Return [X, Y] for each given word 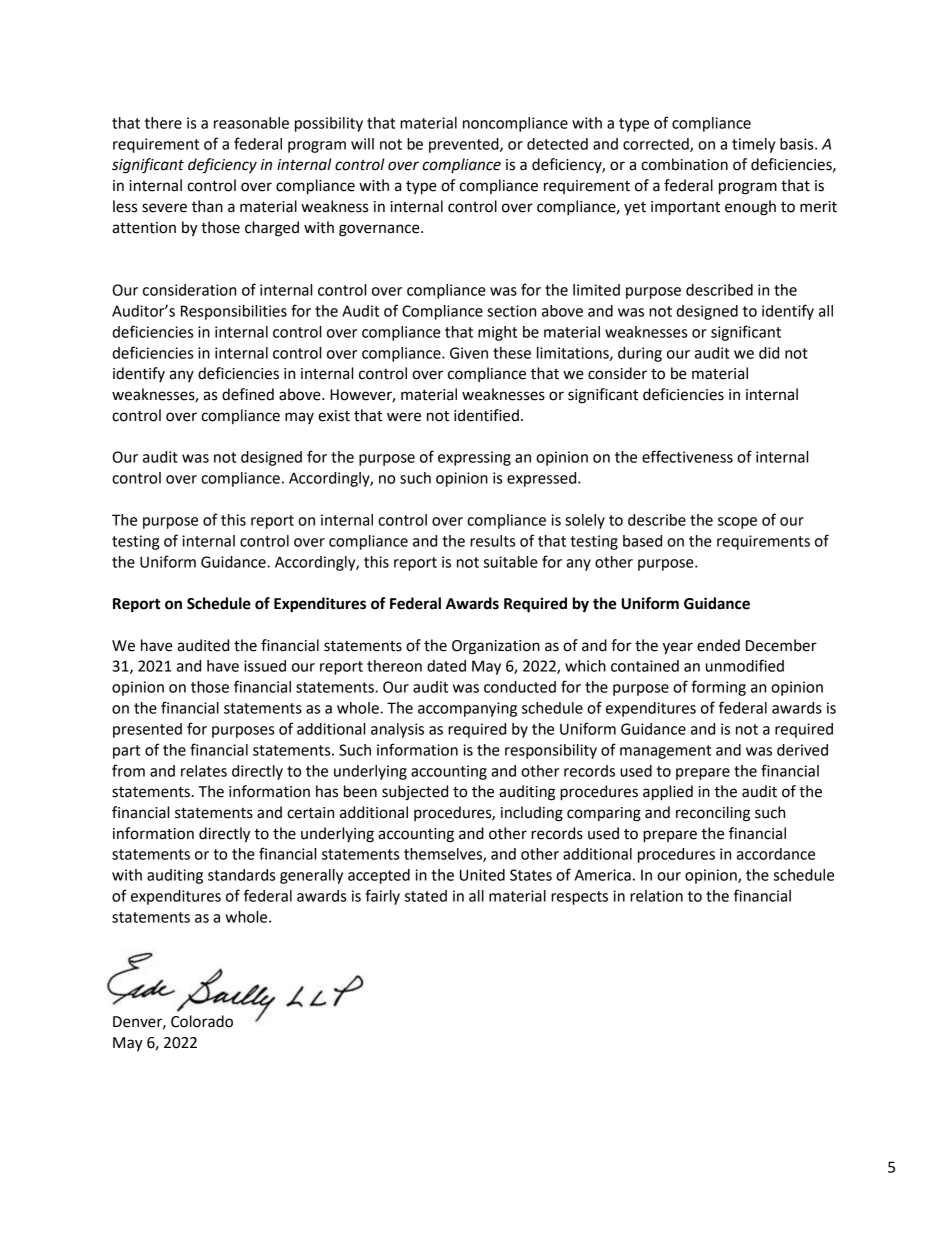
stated [426, 896]
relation [656, 896]
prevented [465, 145]
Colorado [202, 1021]
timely [753, 145]
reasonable [251, 123]
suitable [511, 562]
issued [265, 666]
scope [737, 523]
